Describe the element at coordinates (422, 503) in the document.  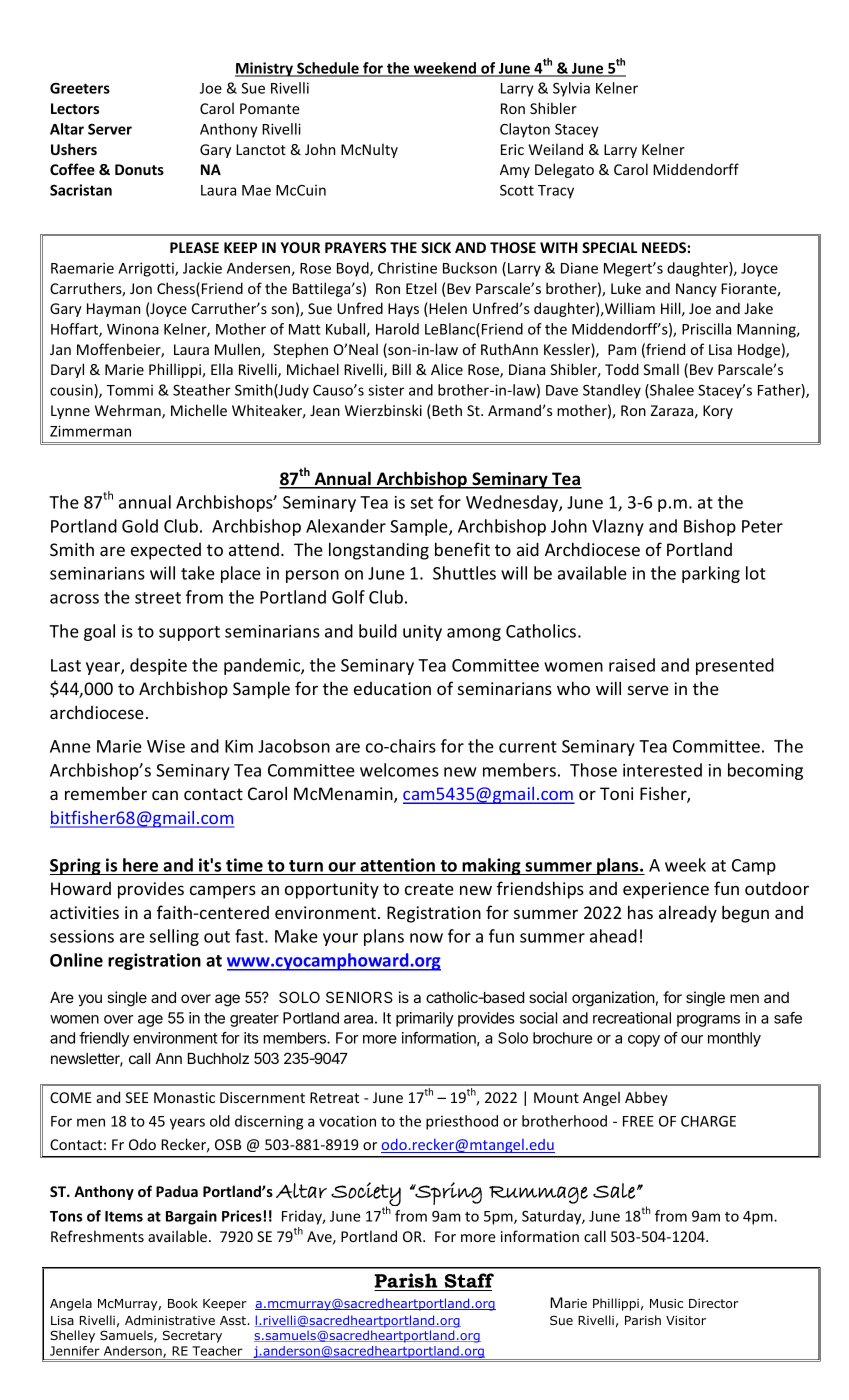
I see `set` at that location.
